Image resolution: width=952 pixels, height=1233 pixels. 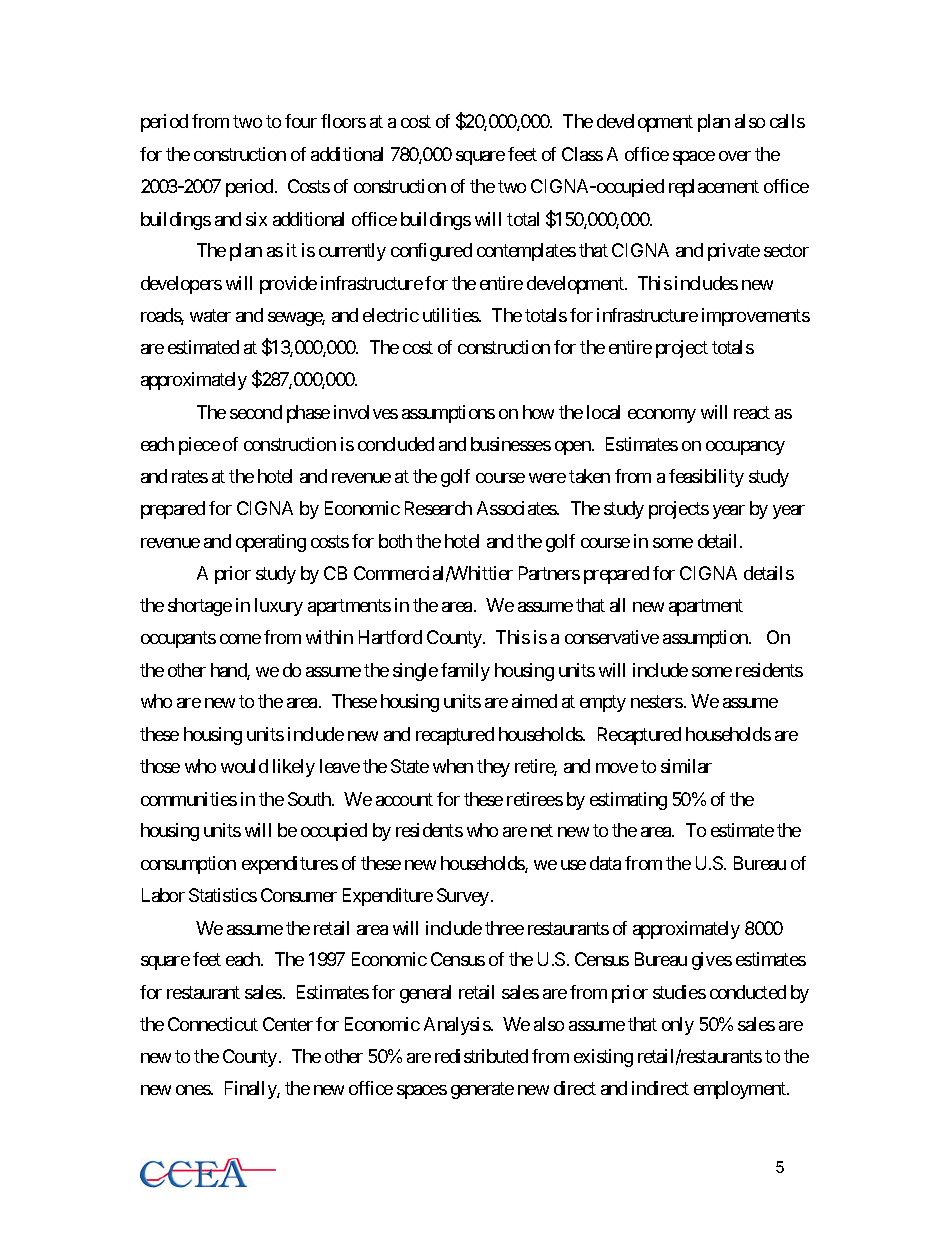 I want to click on Class, so click(x=582, y=154).
